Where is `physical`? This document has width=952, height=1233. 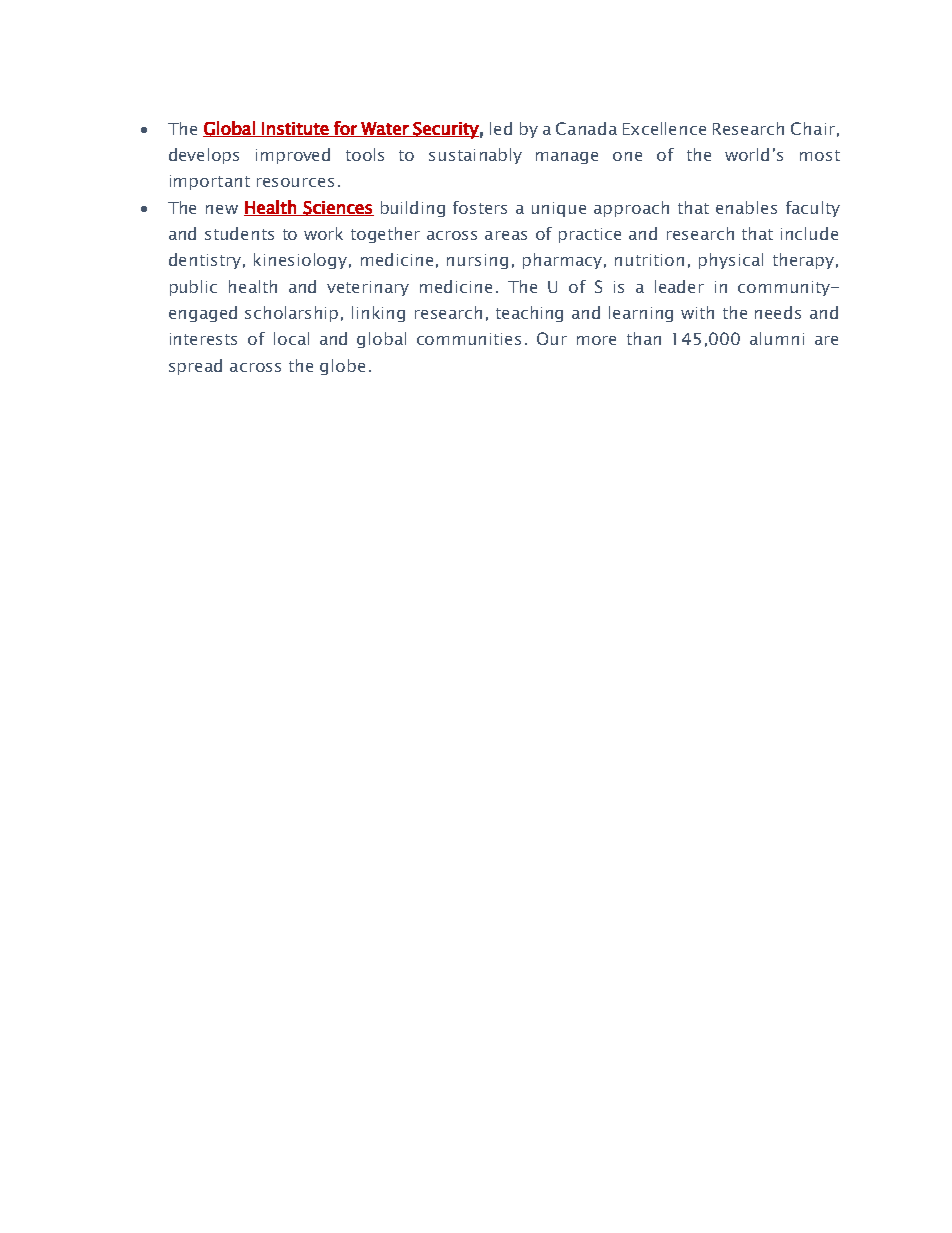
physical is located at coordinates (731, 261).
